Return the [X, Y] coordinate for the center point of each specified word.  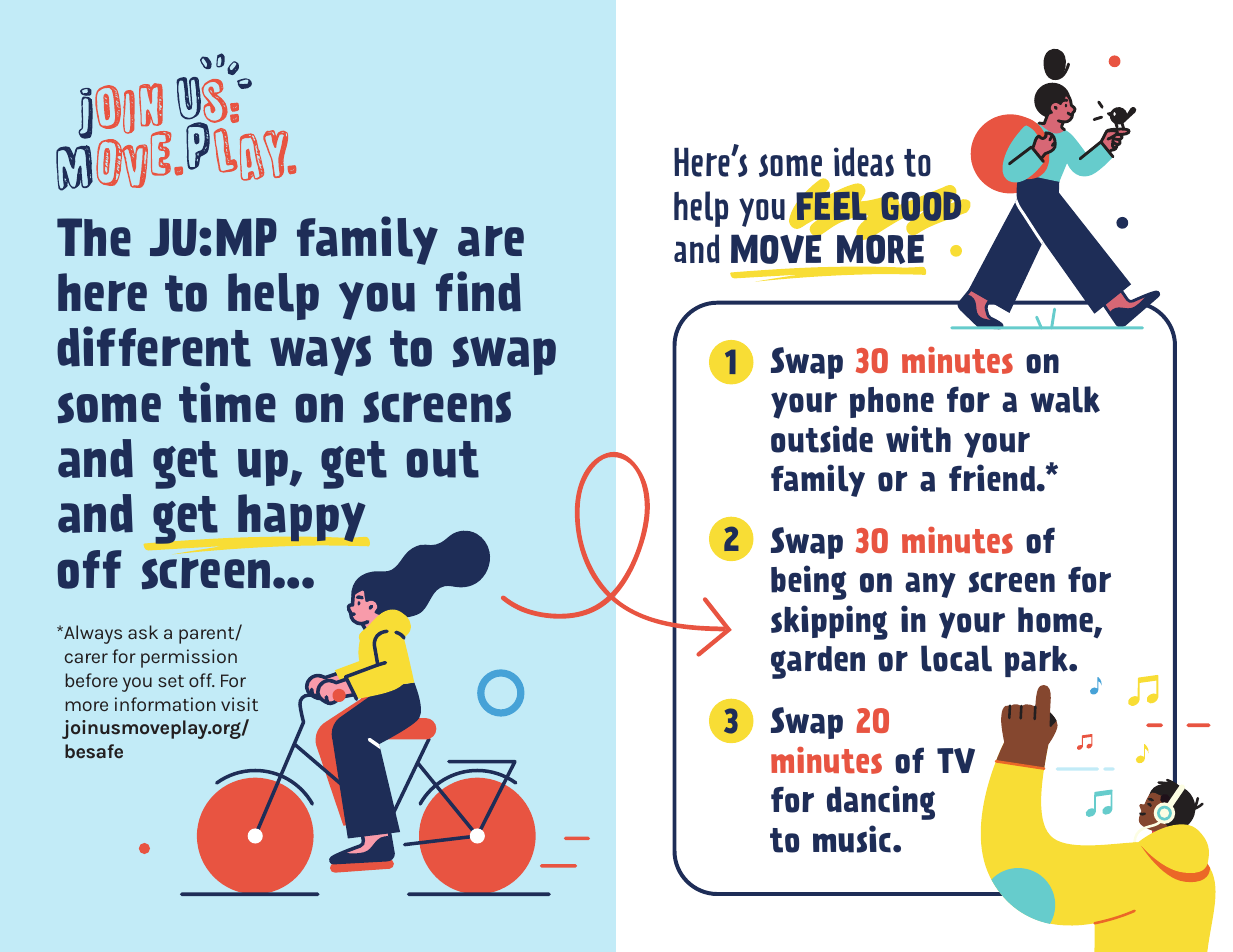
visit [239, 704]
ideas [864, 162]
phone [892, 402]
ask [143, 632]
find [478, 291]
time [227, 402]
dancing [881, 802]
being [809, 582]
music [852, 839]
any [930, 585]
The [94, 237]
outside [822, 439]
